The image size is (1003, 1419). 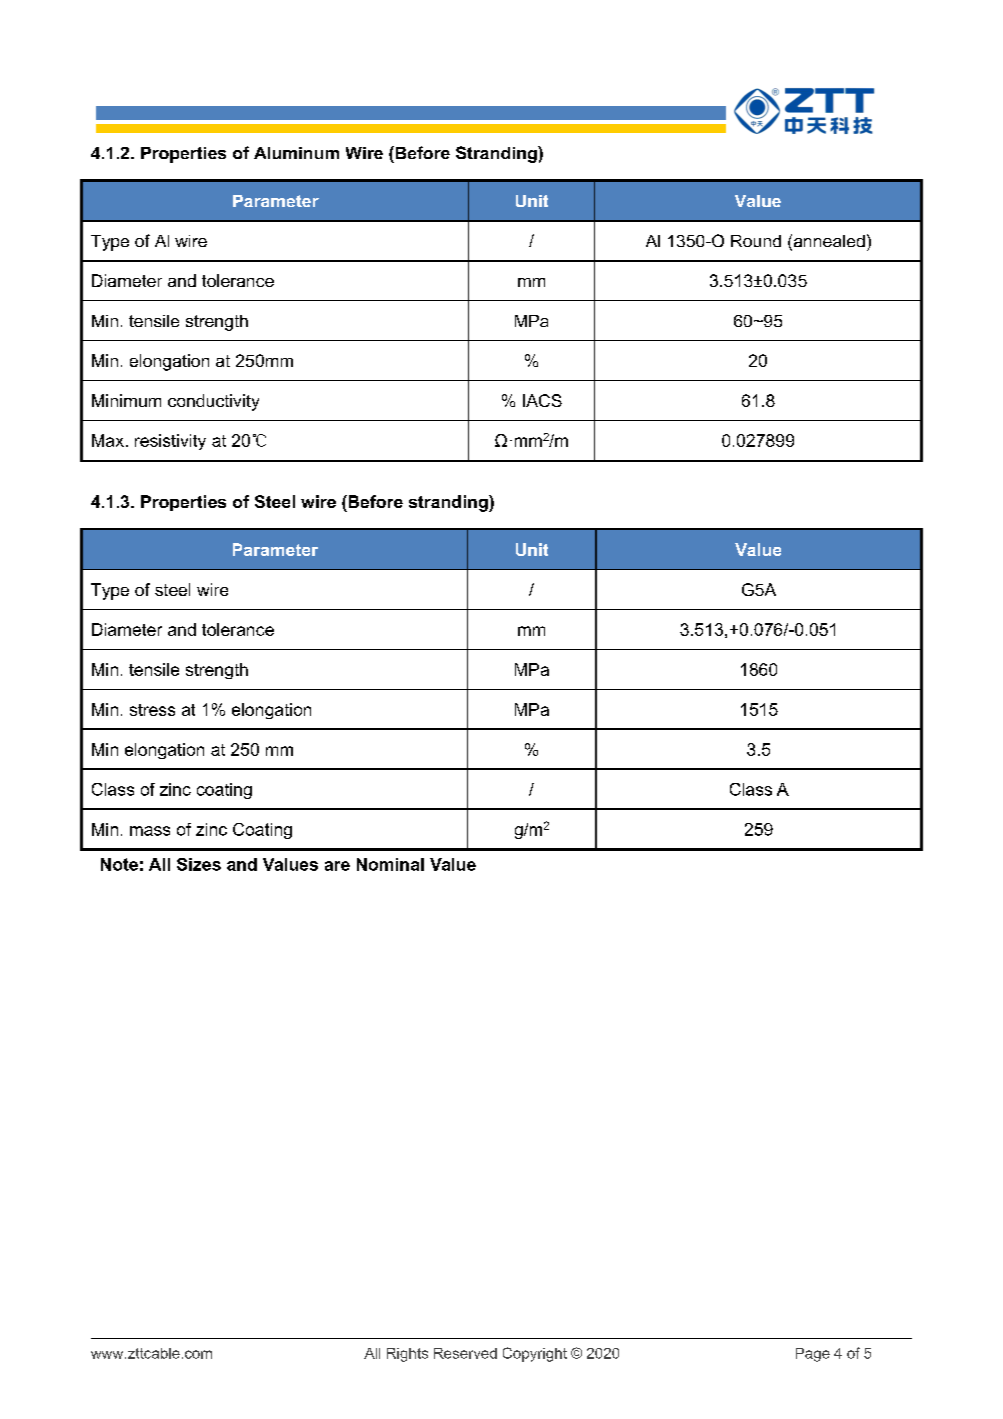 What do you see at coordinates (390, 864) in the screenshot?
I see `Nominal` at bounding box center [390, 864].
